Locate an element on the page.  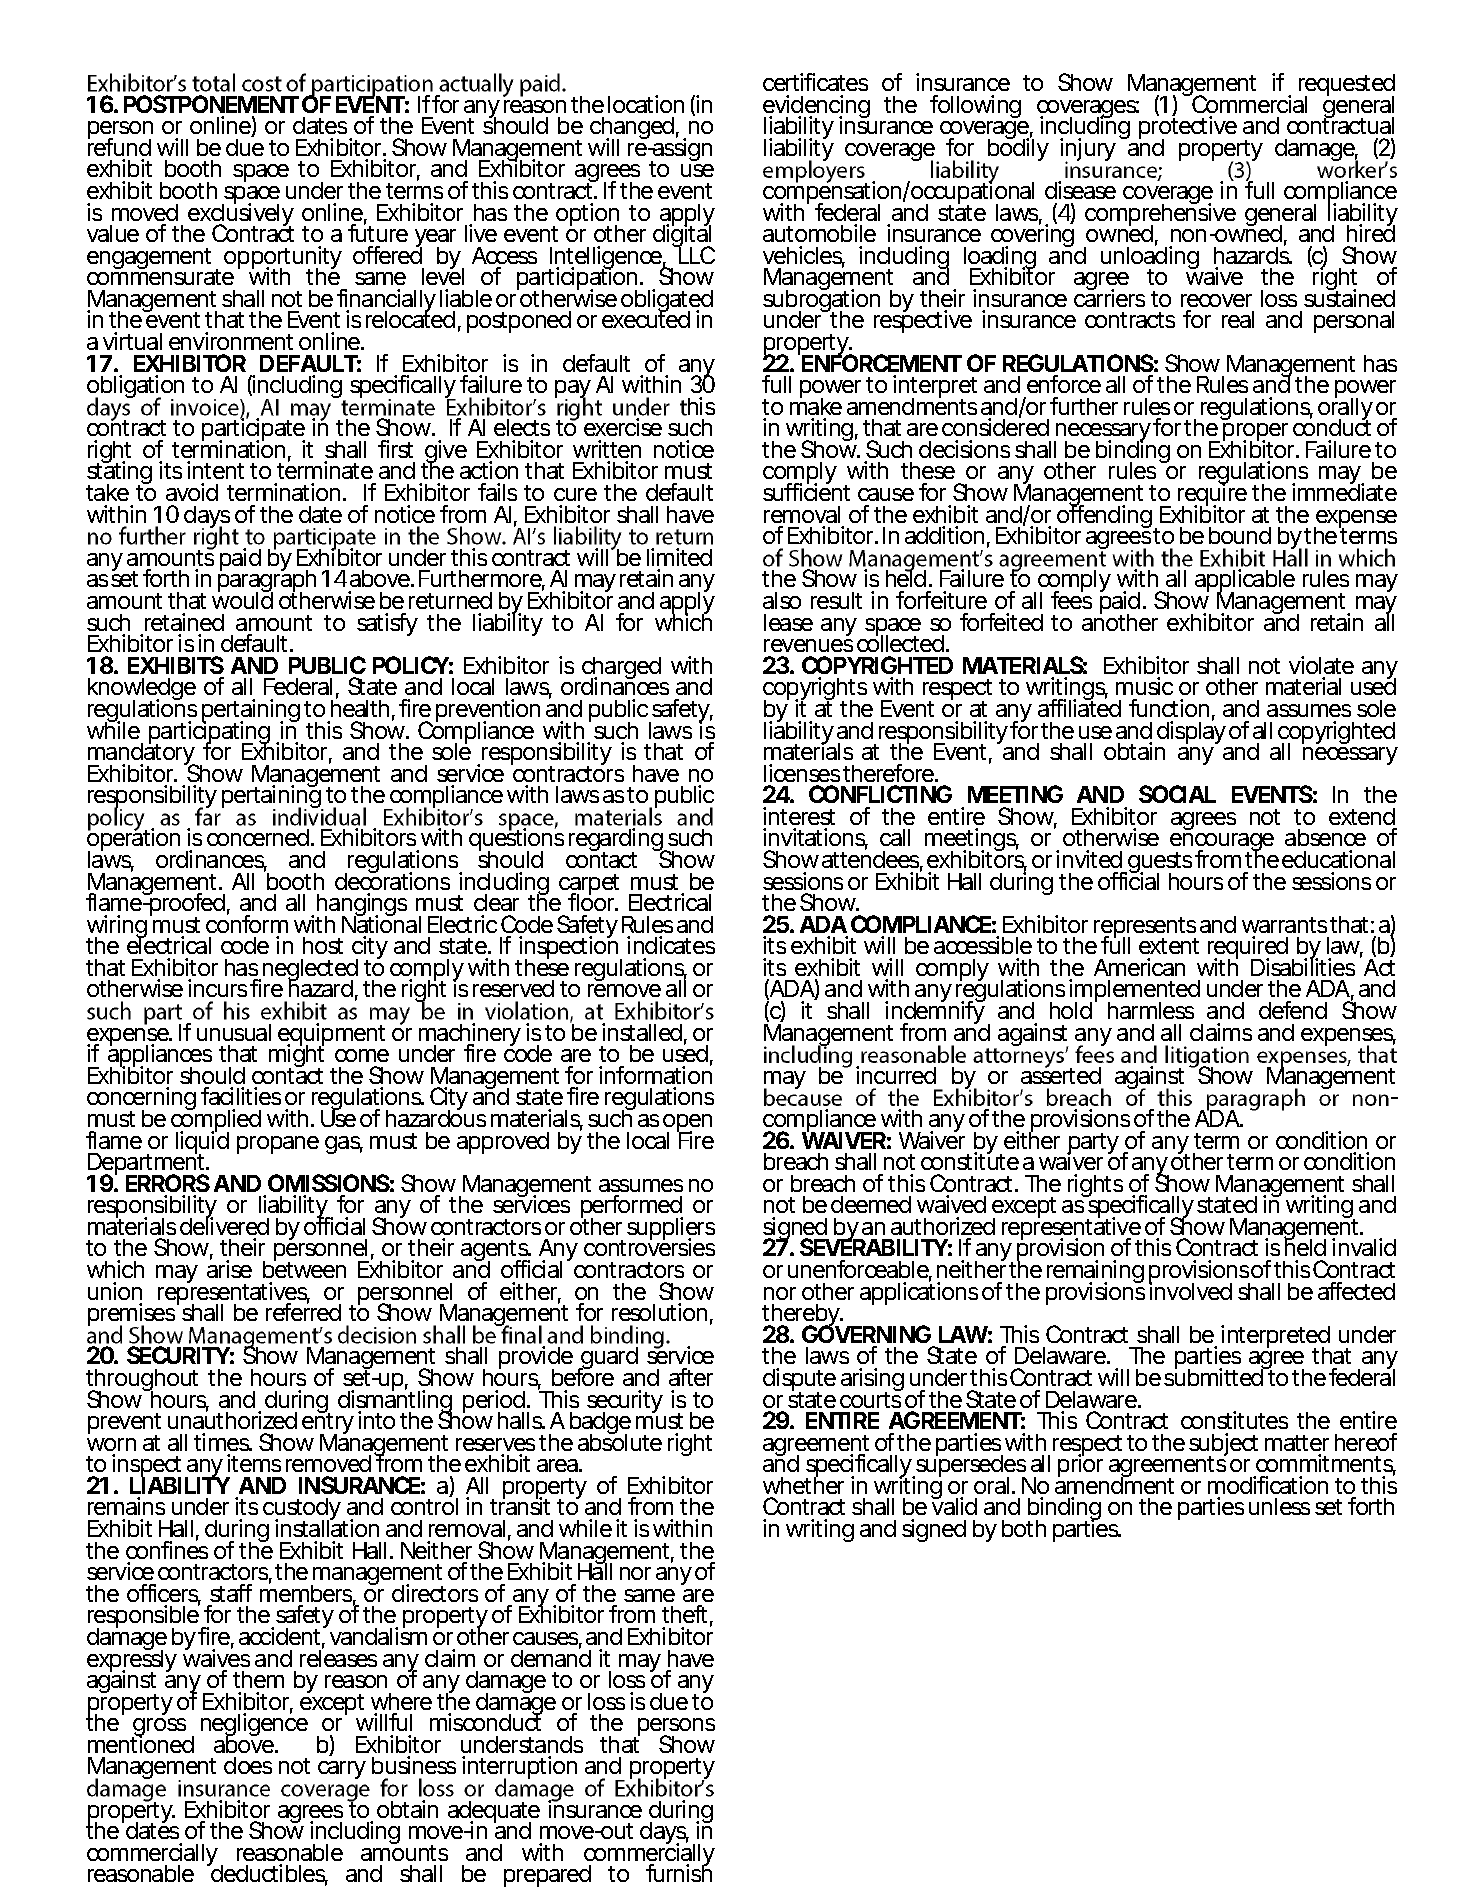
unless is located at coordinates (1279, 1506).
